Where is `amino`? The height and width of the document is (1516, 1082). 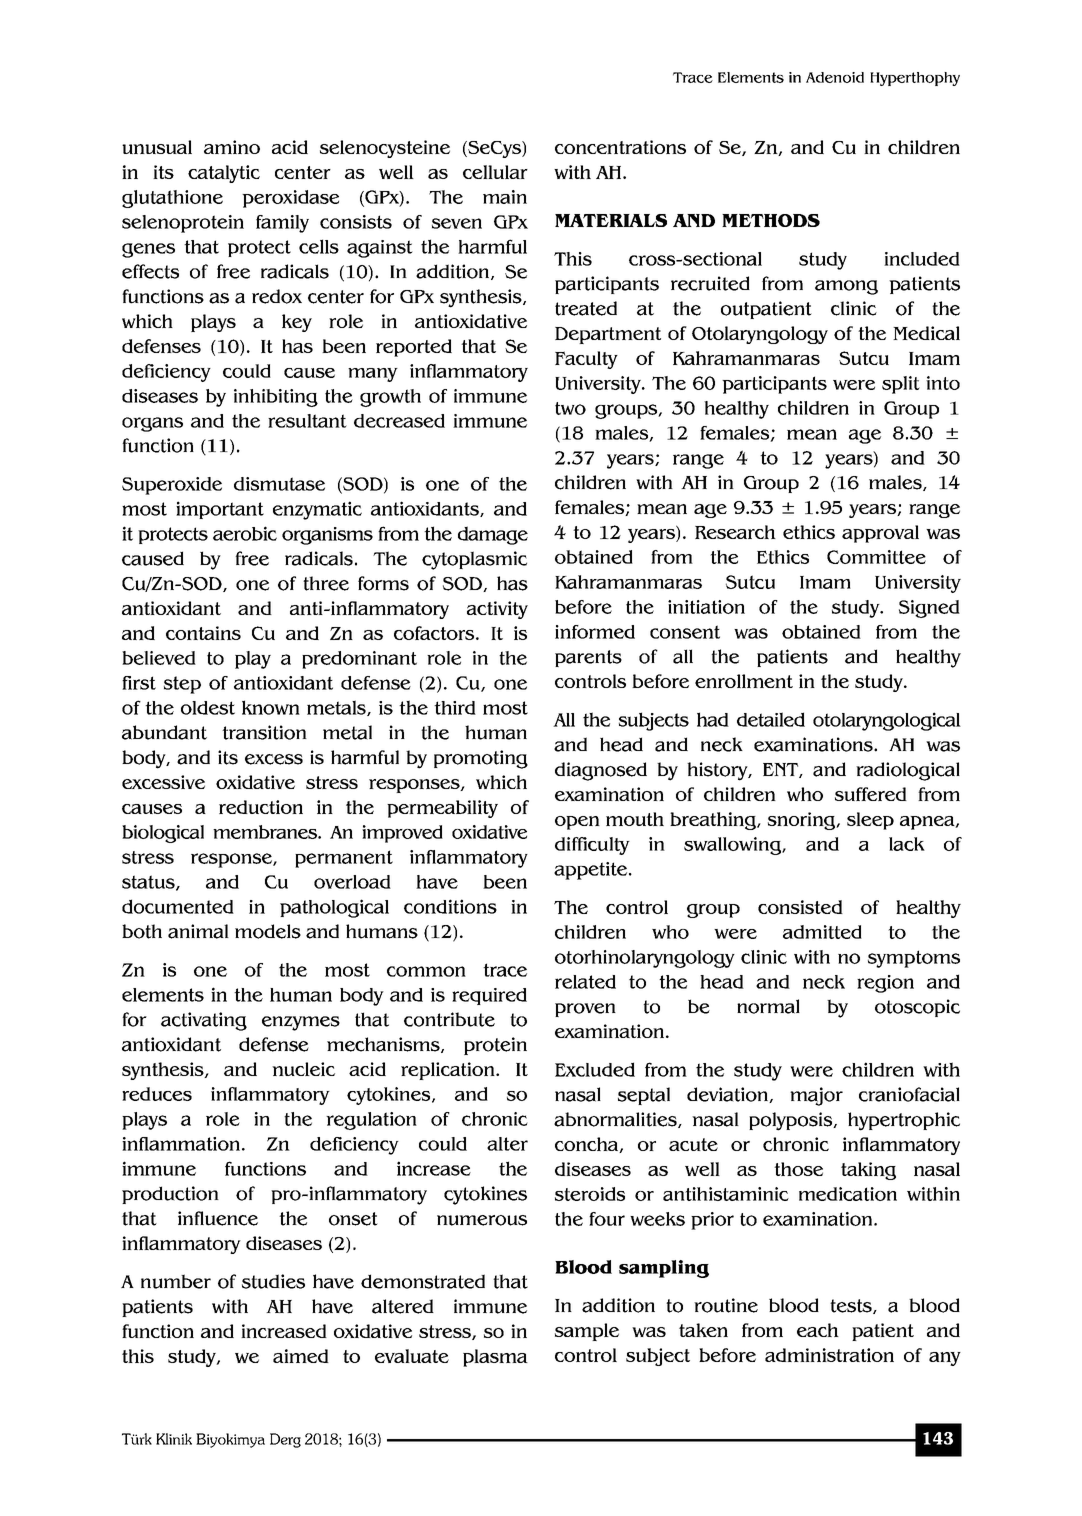 amino is located at coordinates (232, 147).
